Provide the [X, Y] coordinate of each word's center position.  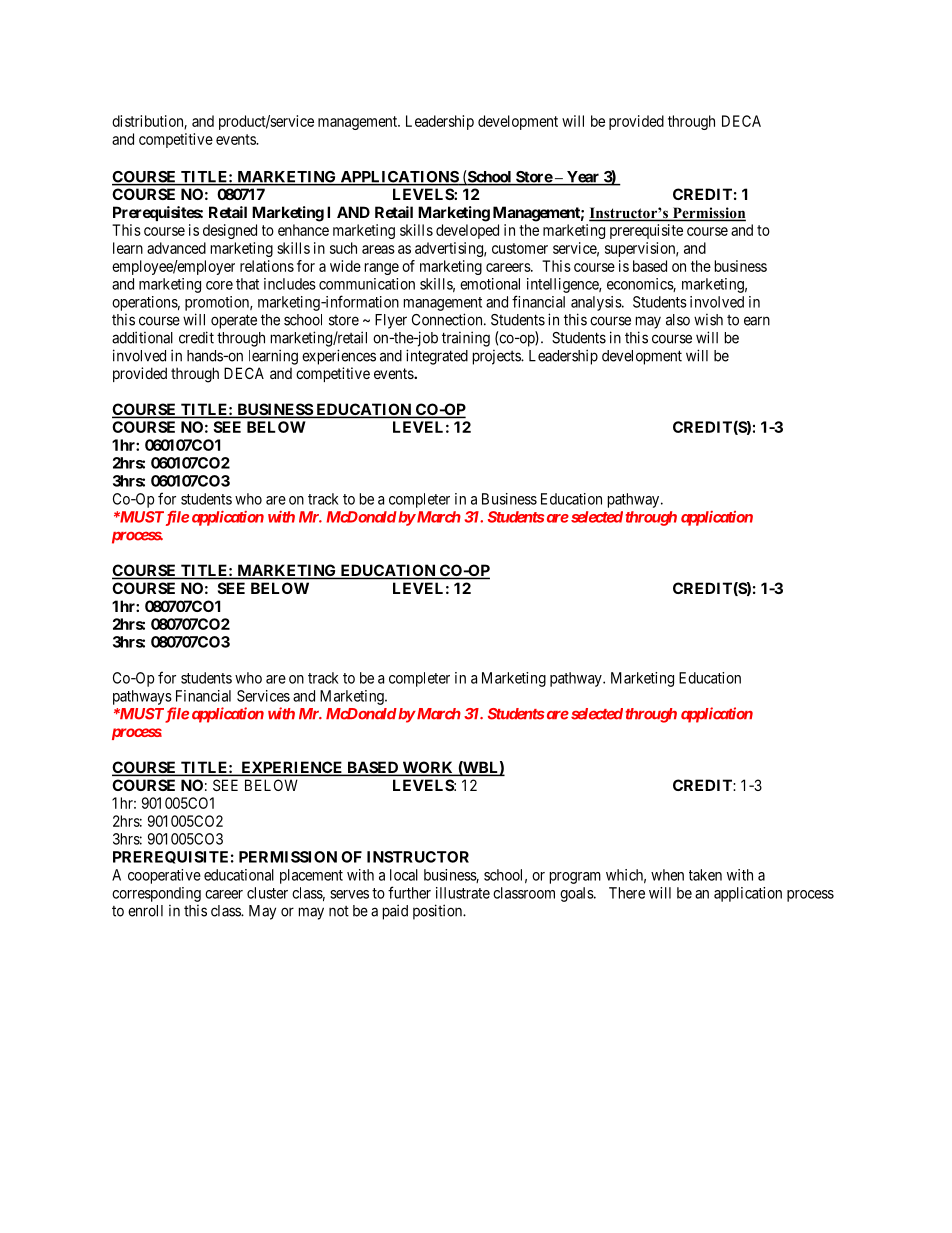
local [404, 875]
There [627, 893]
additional [142, 337]
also [678, 320]
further [409, 892]
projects [497, 357]
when [667, 875]
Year [583, 178]
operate [234, 321]
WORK [428, 768]
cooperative [164, 876]
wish [708, 320]
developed [467, 231]
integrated [437, 357]
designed [230, 231]
